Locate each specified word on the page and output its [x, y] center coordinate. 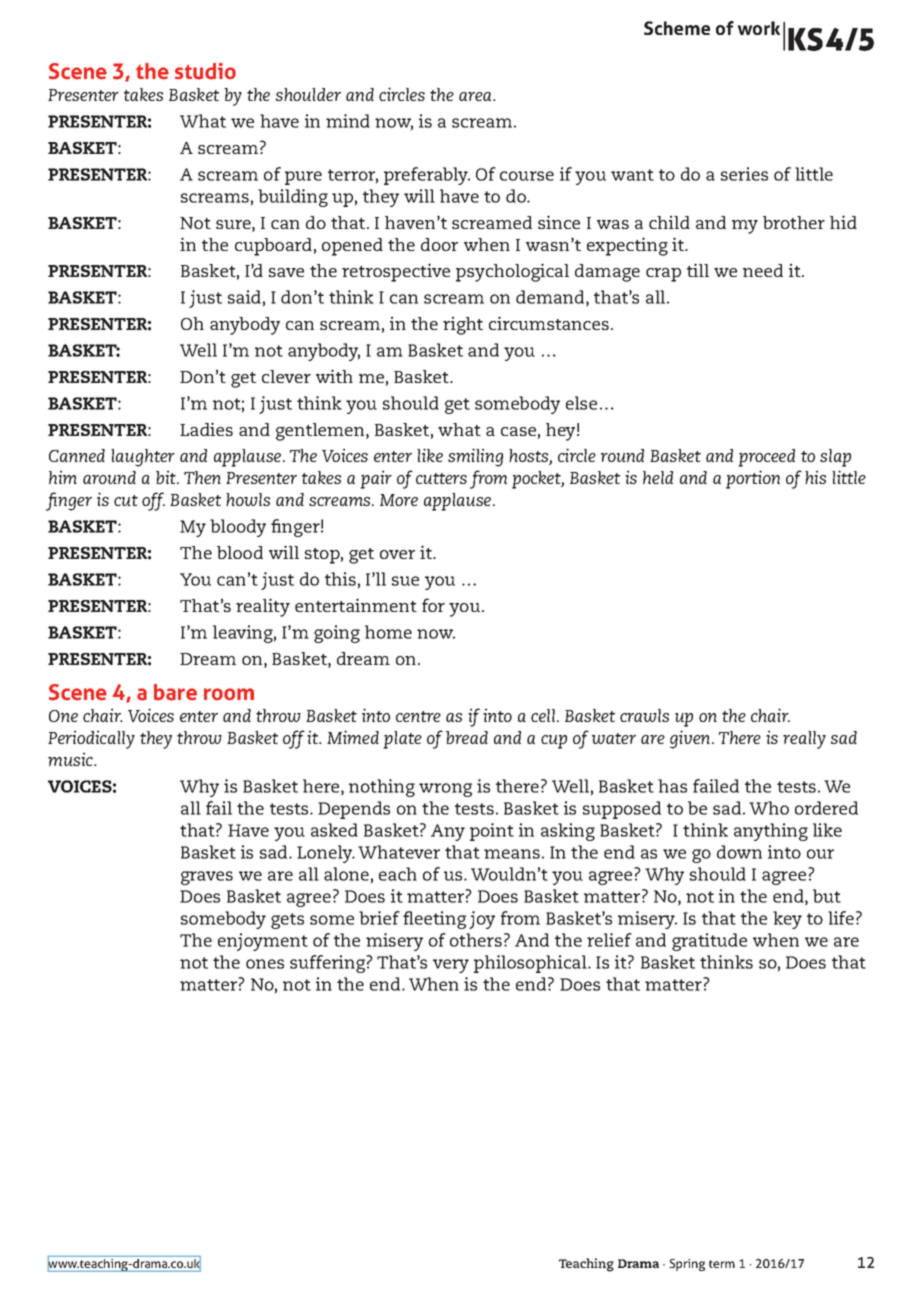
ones [265, 964]
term [722, 1264]
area [476, 96]
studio [205, 71]
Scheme [677, 28]
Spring [687, 1265]
